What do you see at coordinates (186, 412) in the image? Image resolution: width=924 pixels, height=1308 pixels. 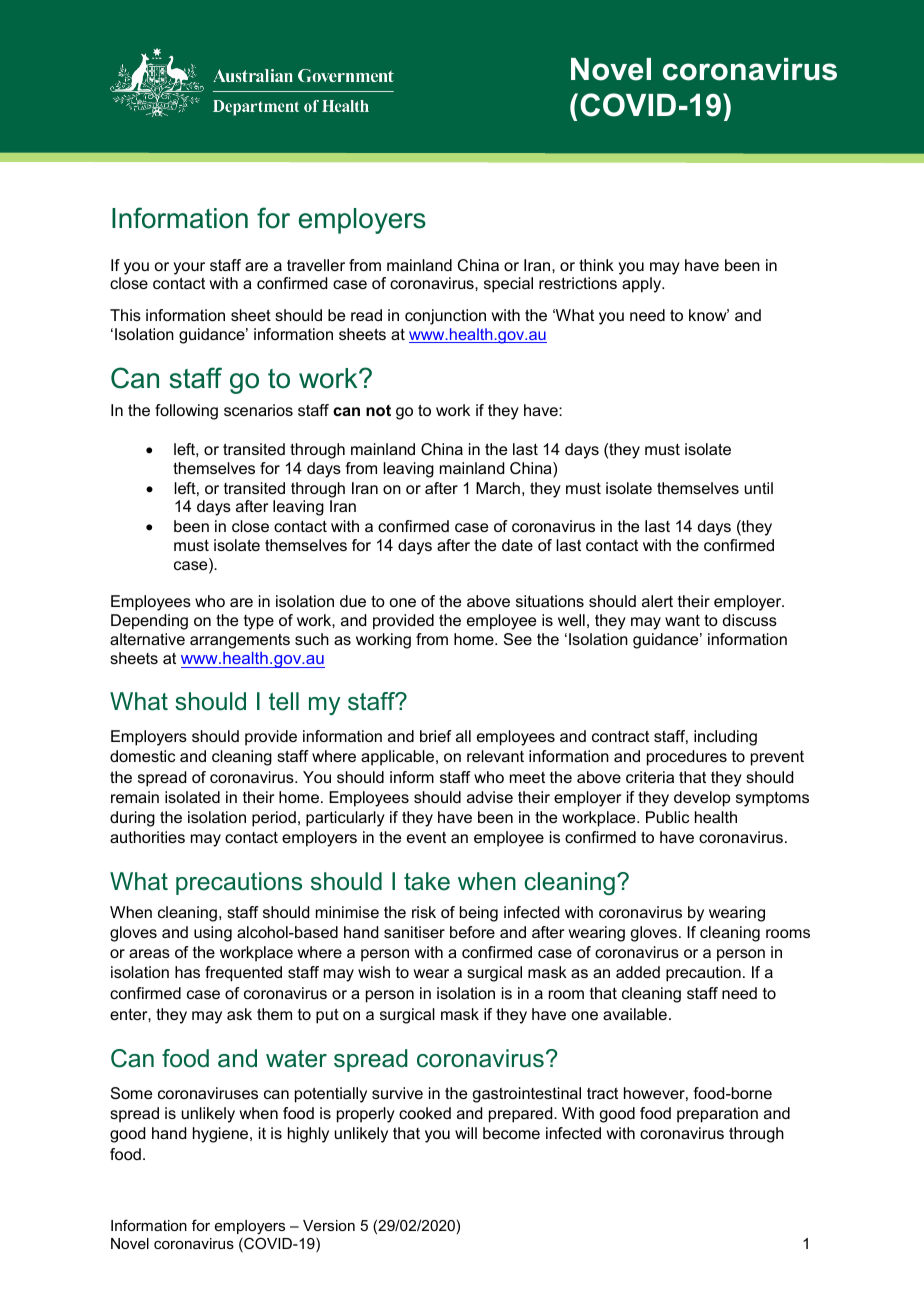 I see `following` at bounding box center [186, 412].
